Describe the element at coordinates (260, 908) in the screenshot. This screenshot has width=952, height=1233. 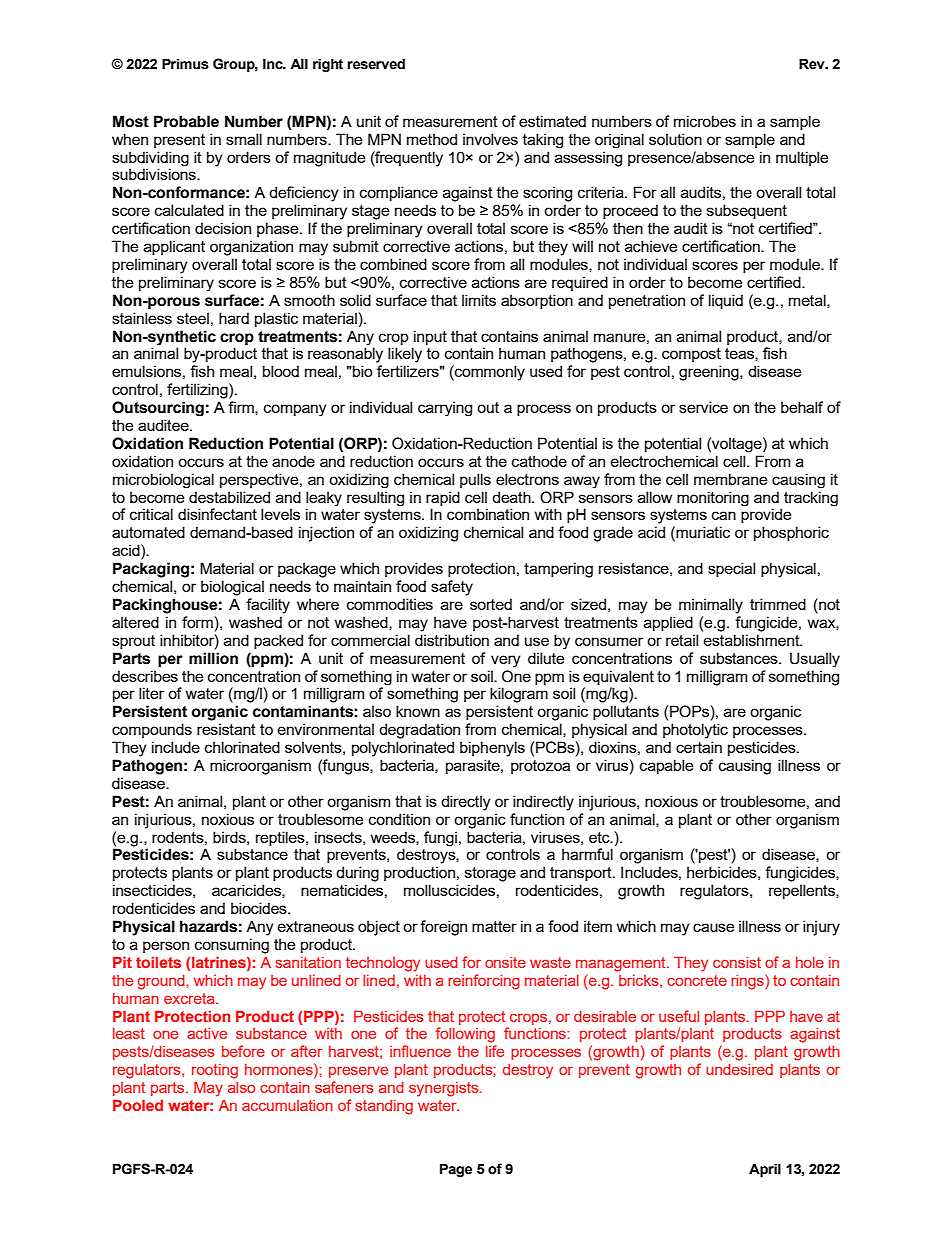
I see `biocides` at that location.
